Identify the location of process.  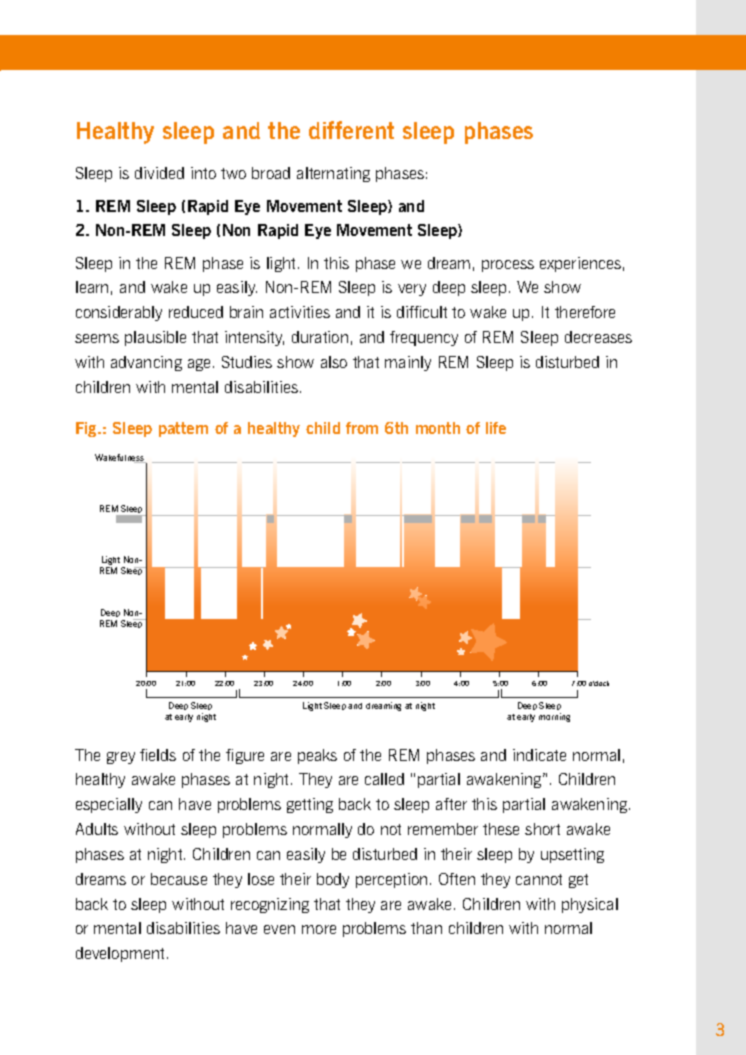
(508, 266).
